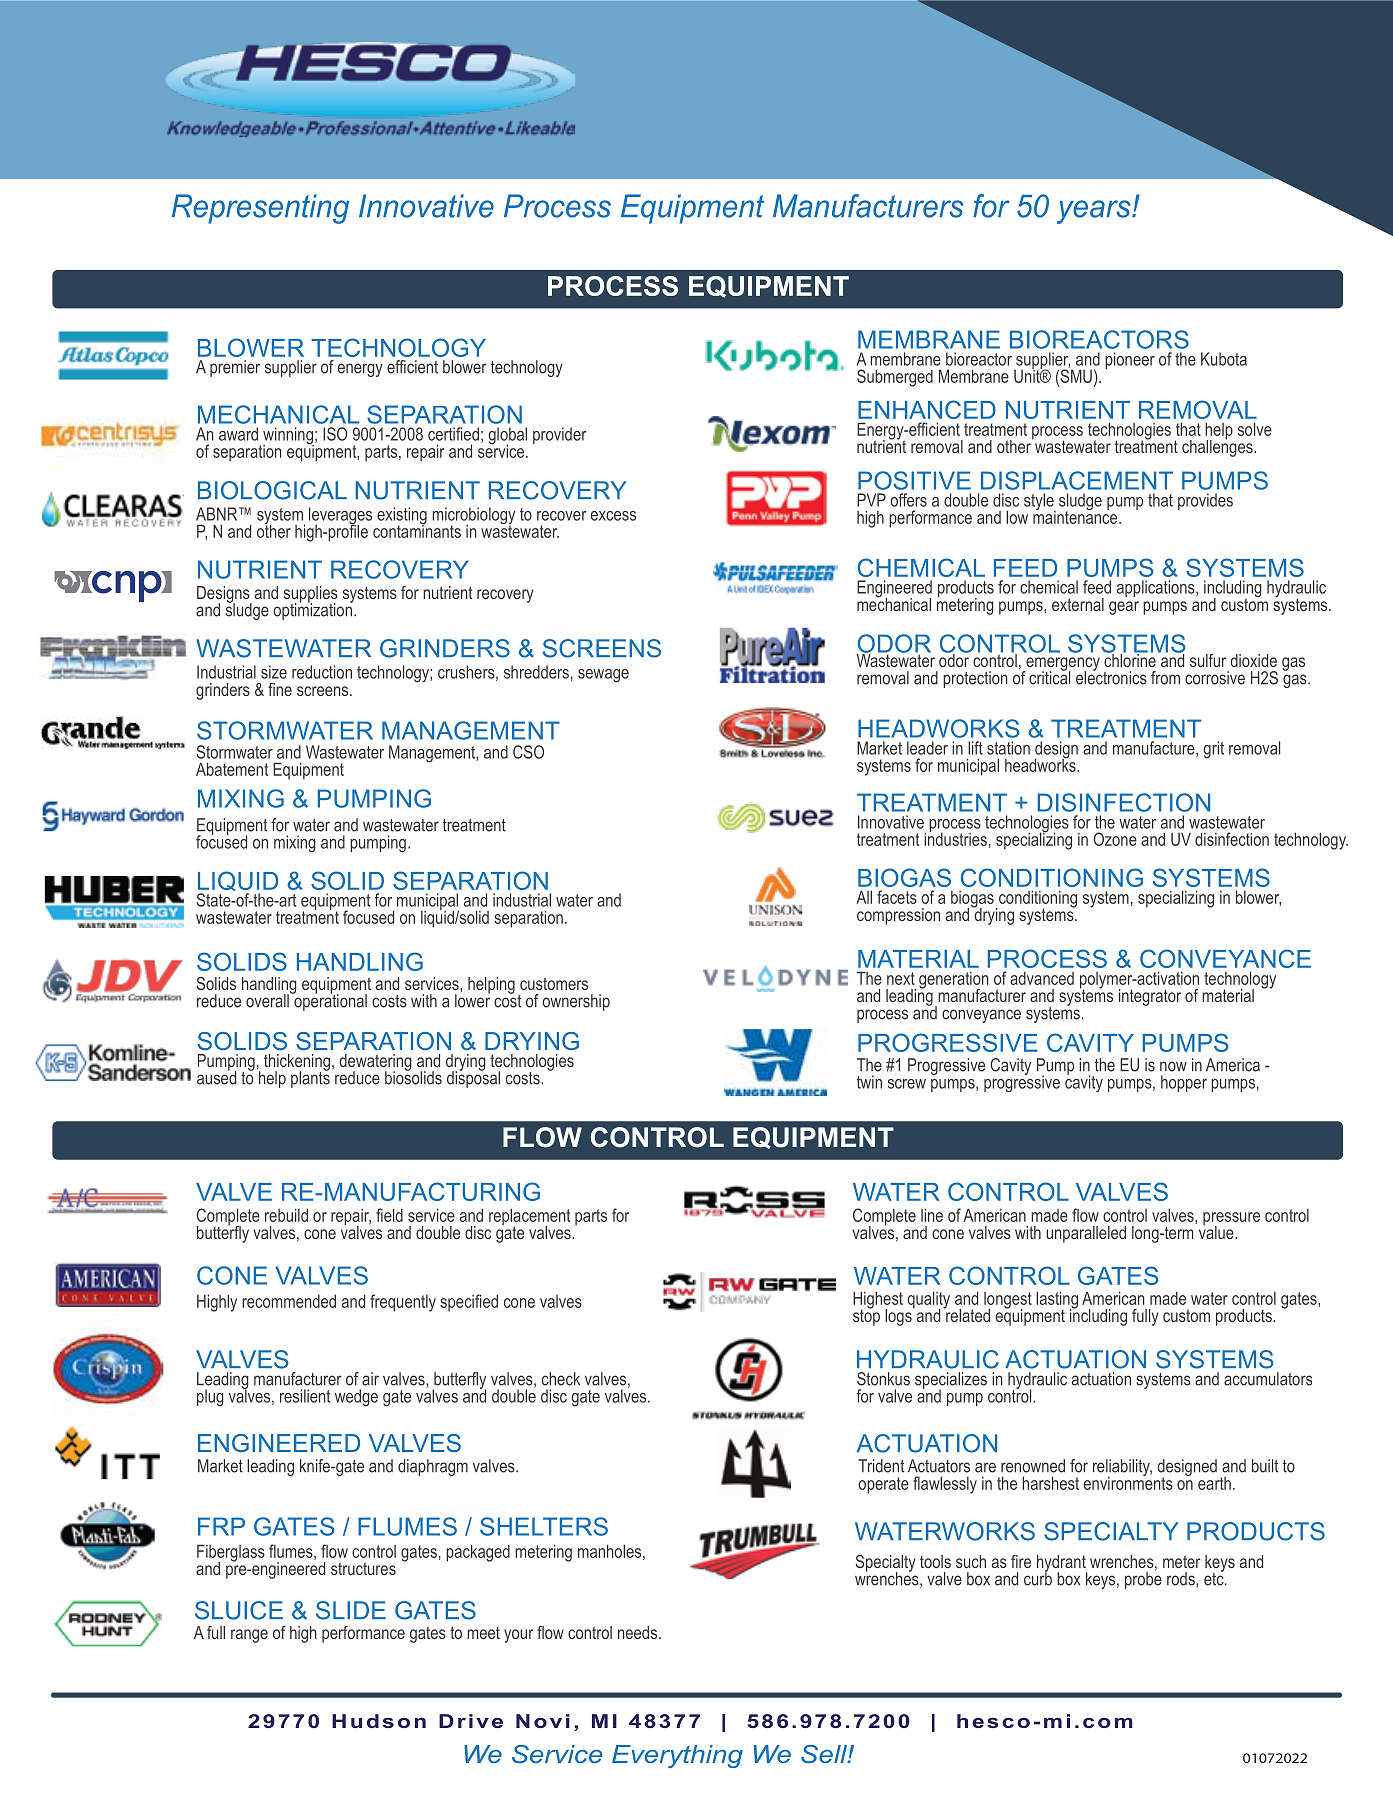  What do you see at coordinates (866, 1316) in the screenshot?
I see `stop` at bounding box center [866, 1316].
